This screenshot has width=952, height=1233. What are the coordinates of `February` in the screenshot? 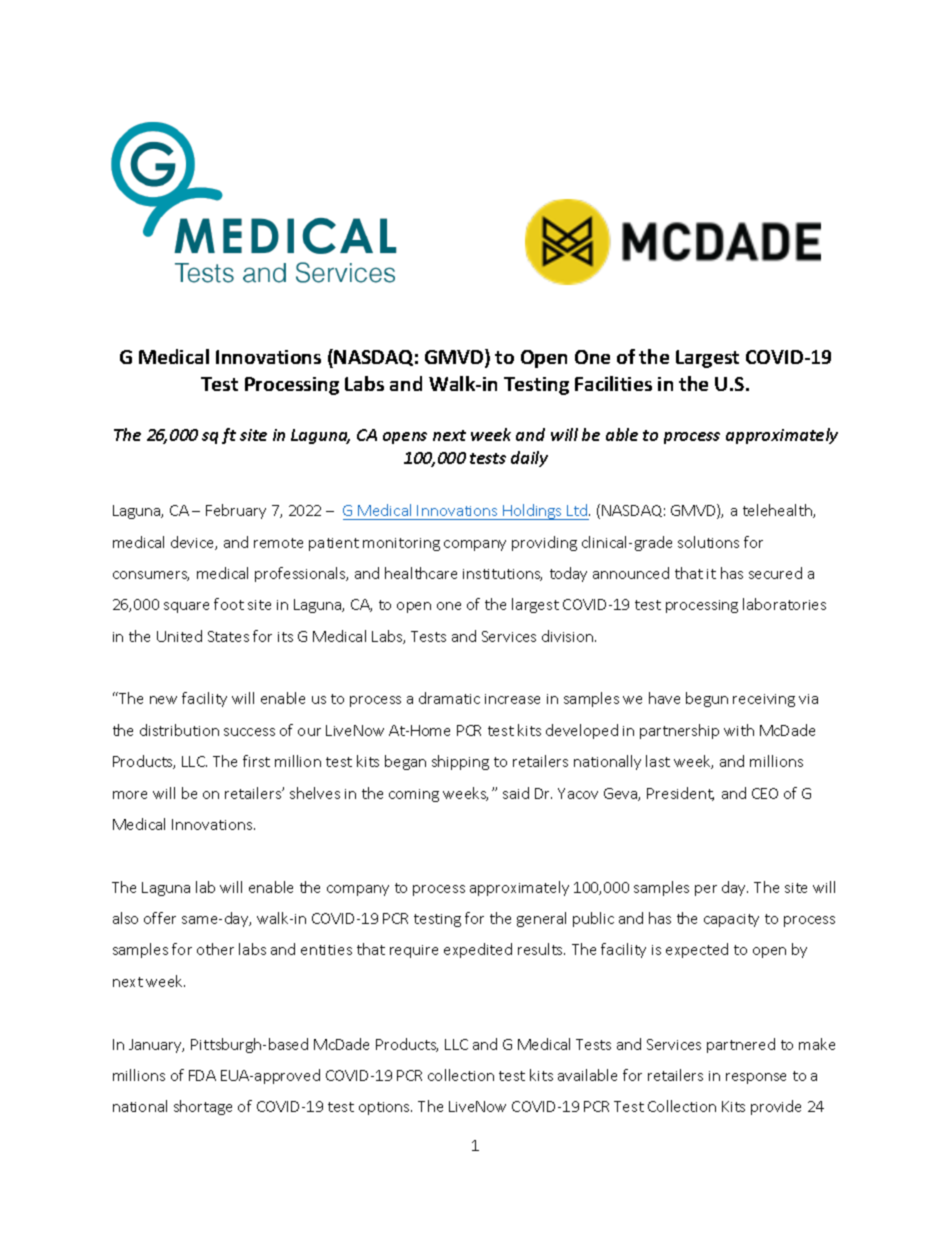 It's located at (236, 511).
